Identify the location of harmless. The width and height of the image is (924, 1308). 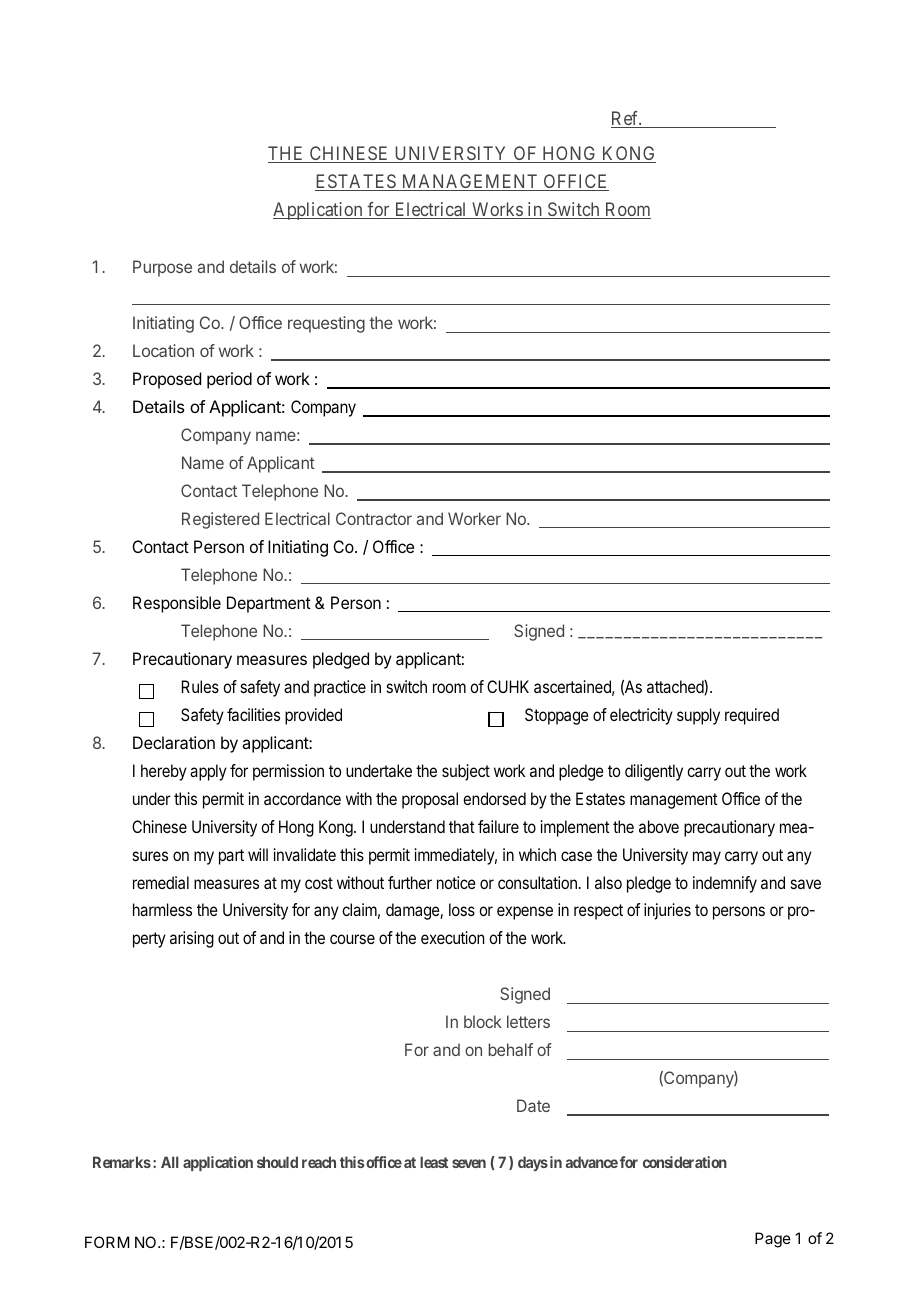
(162, 909).
